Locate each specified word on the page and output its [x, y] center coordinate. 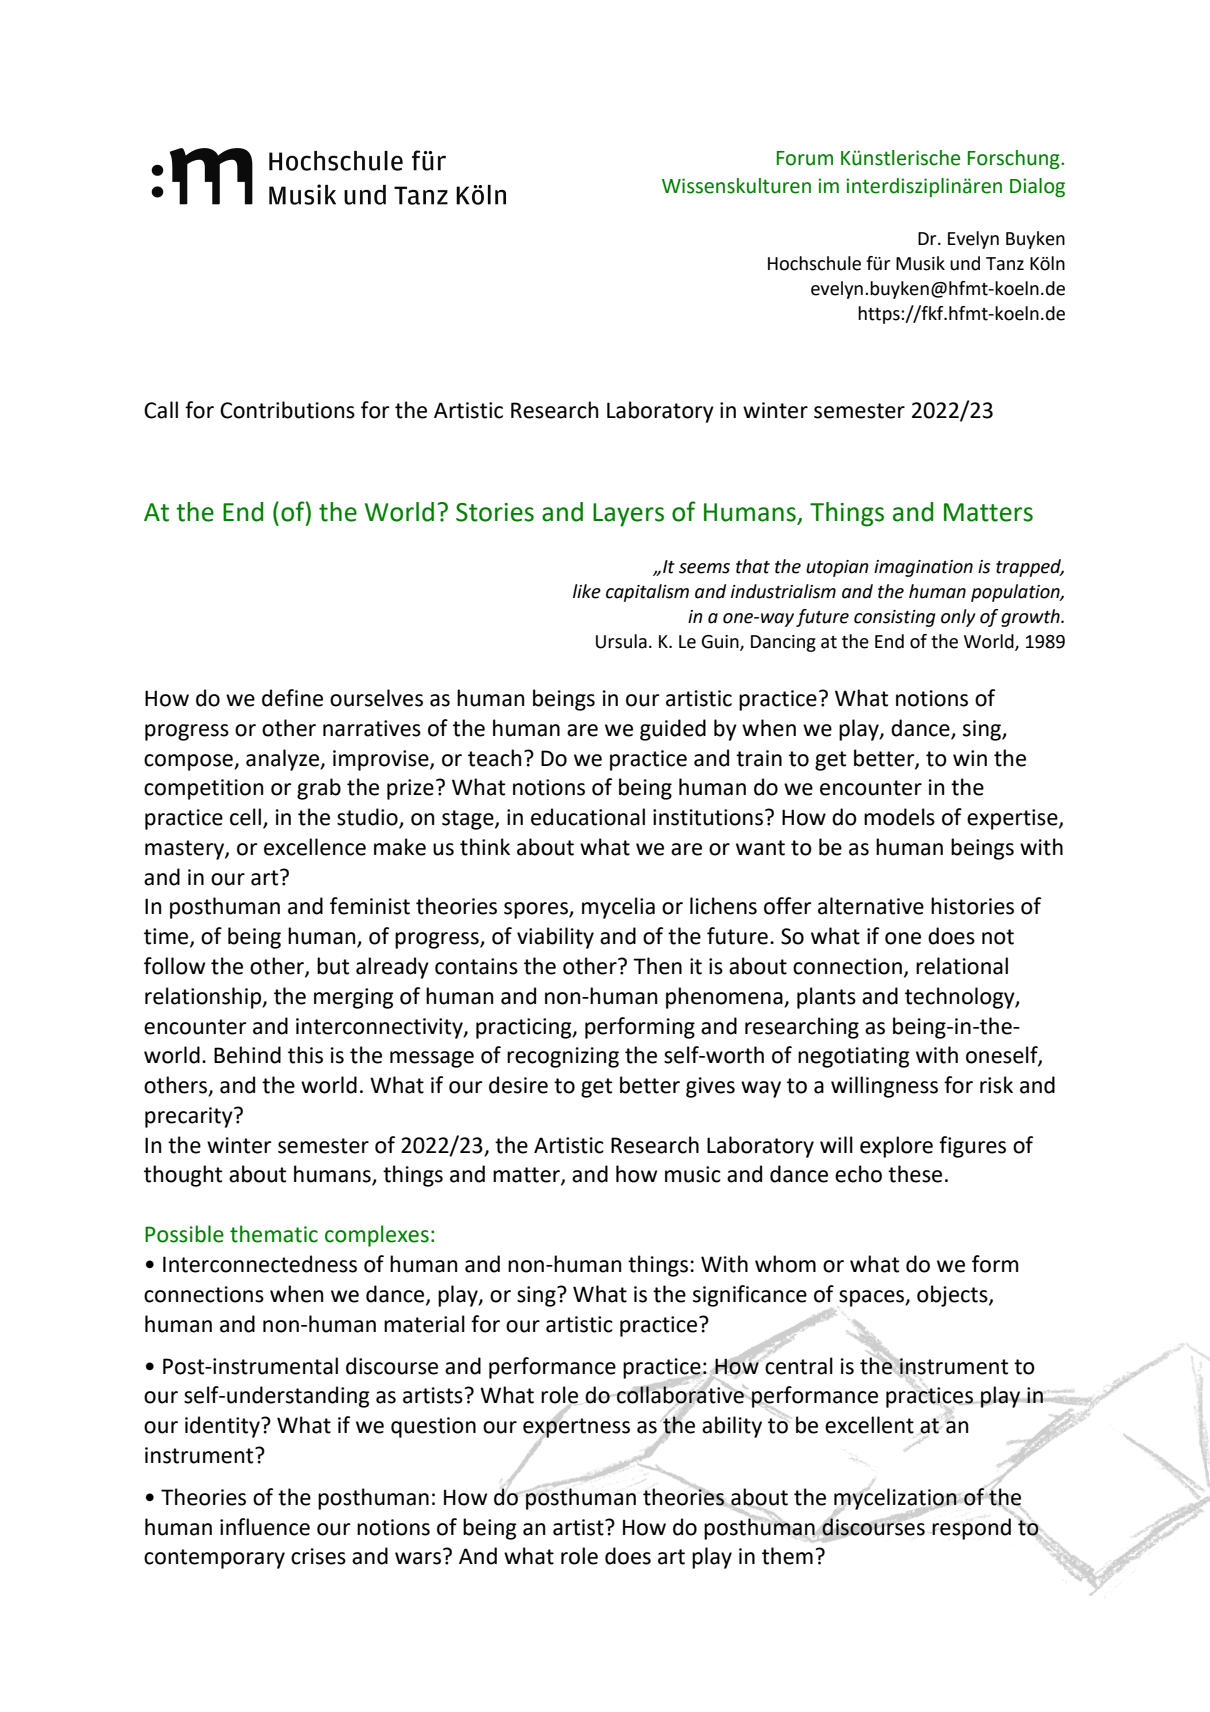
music [693, 1174]
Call [161, 410]
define [292, 698]
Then [657, 966]
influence [265, 1527]
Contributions [287, 410]
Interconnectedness [260, 1264]
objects [953, 1296]
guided [673, 730]
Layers [628, 515]
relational [962, 966]
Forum [805, 158]
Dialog [1037, 187]
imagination [923, 568]
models [899, 817]
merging [354, 998]
